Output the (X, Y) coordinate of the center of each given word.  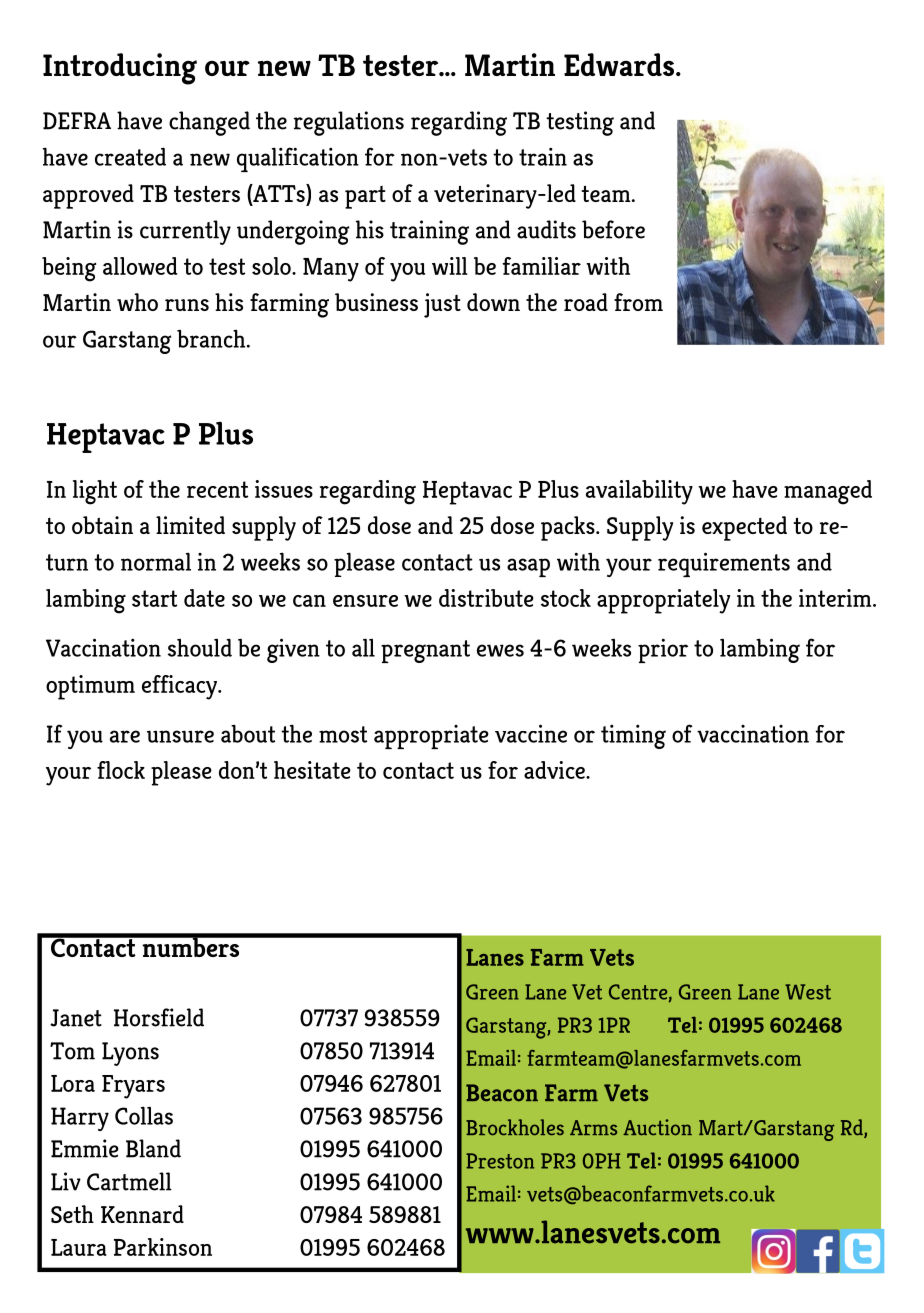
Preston (500, 1161)
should (200, 647)
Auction (657, 1127)
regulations (349, 123)
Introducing (120, 69)
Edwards (620, 64)
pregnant (425, 651)
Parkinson (163, 1247)
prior (663, 650)
